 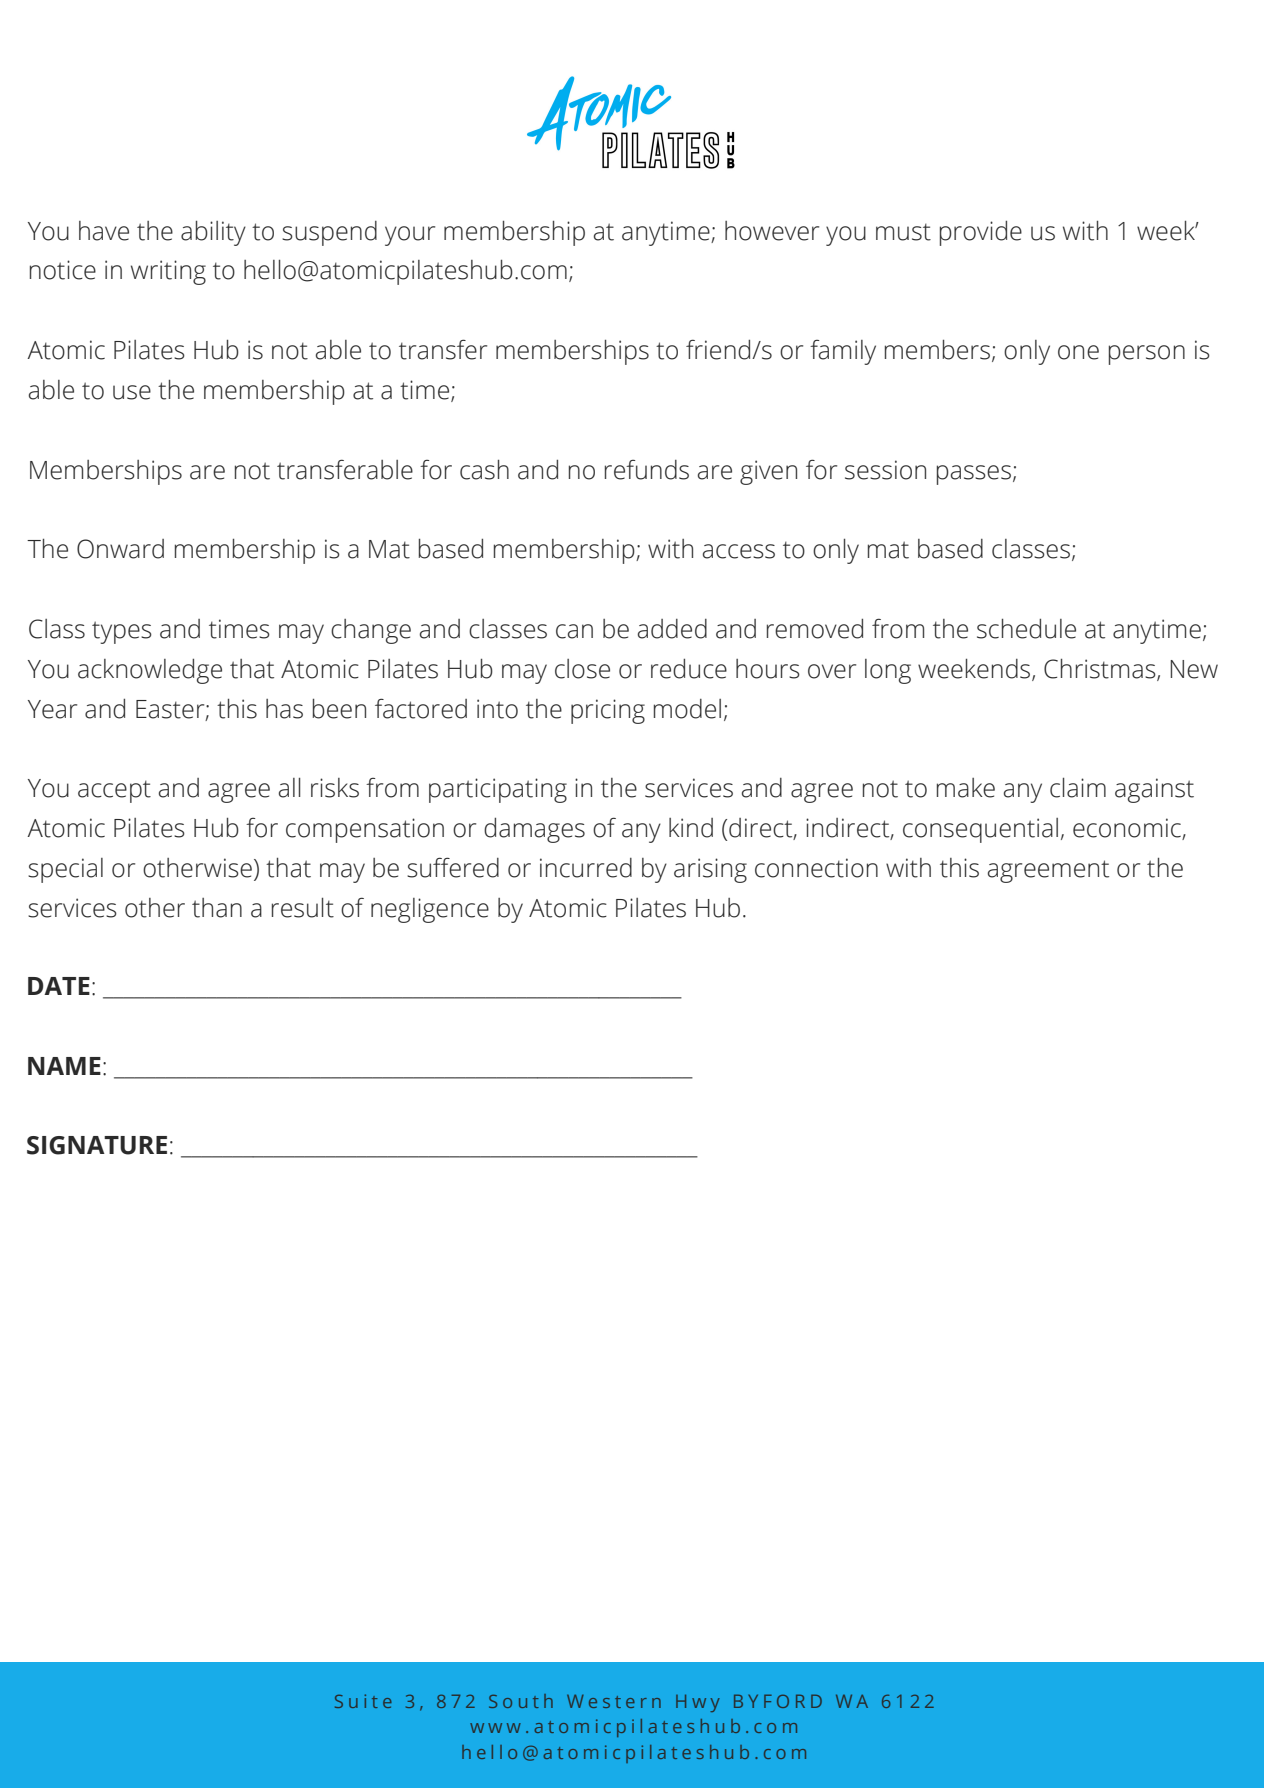 What do you see at coordinates (114, 791) in the screenshot?
I see `accept` at bounding box center [114, 791].
